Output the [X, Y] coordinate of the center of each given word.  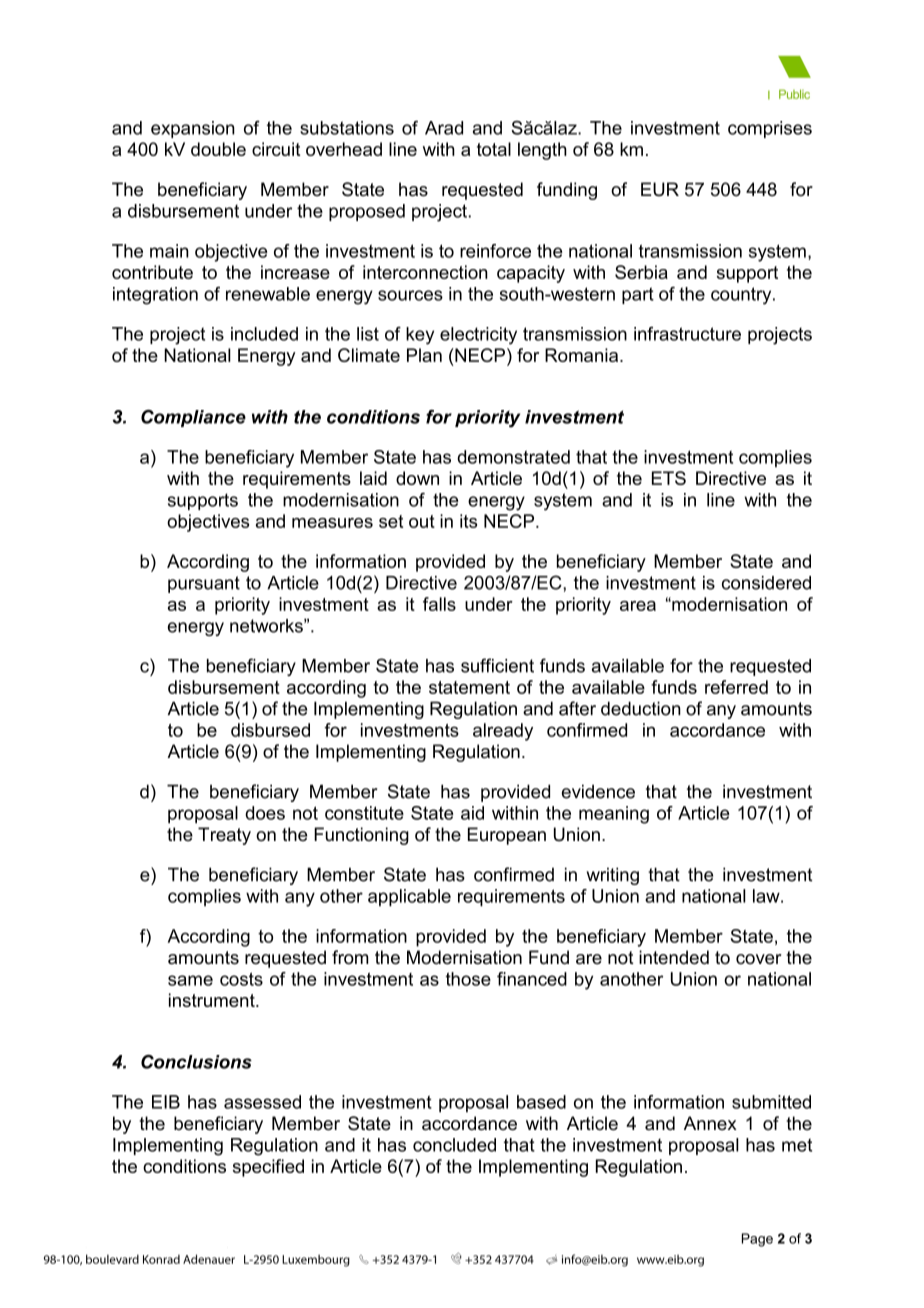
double [218, 149]
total [494, 149]
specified [268, 1168]
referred [736, 687]
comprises [770, 129]
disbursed [270, 730]
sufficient [497, 665]
